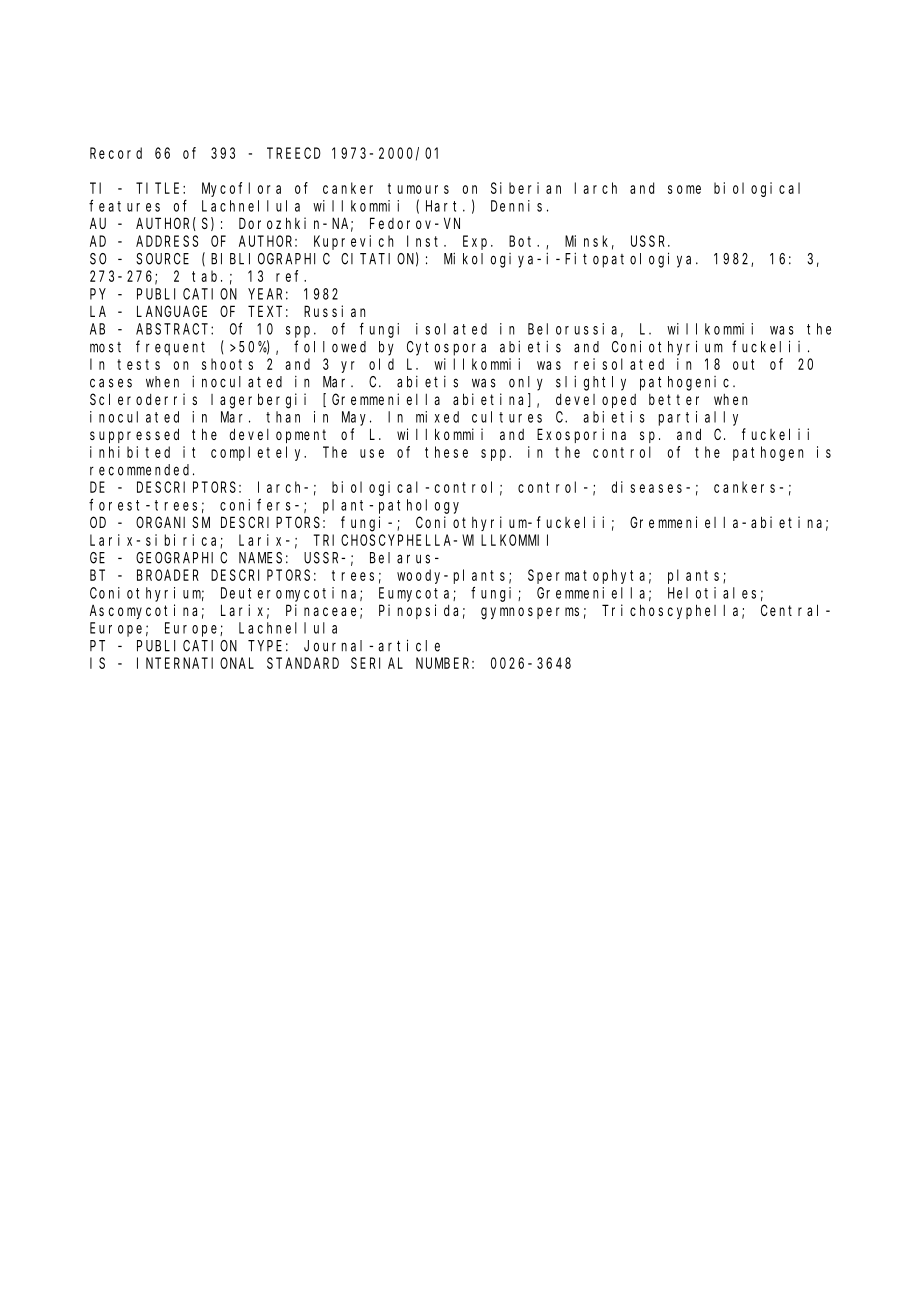  What do you see at coordinates (437, 417) in the page?
I see `mixed` at bounding box center [437, 417].
